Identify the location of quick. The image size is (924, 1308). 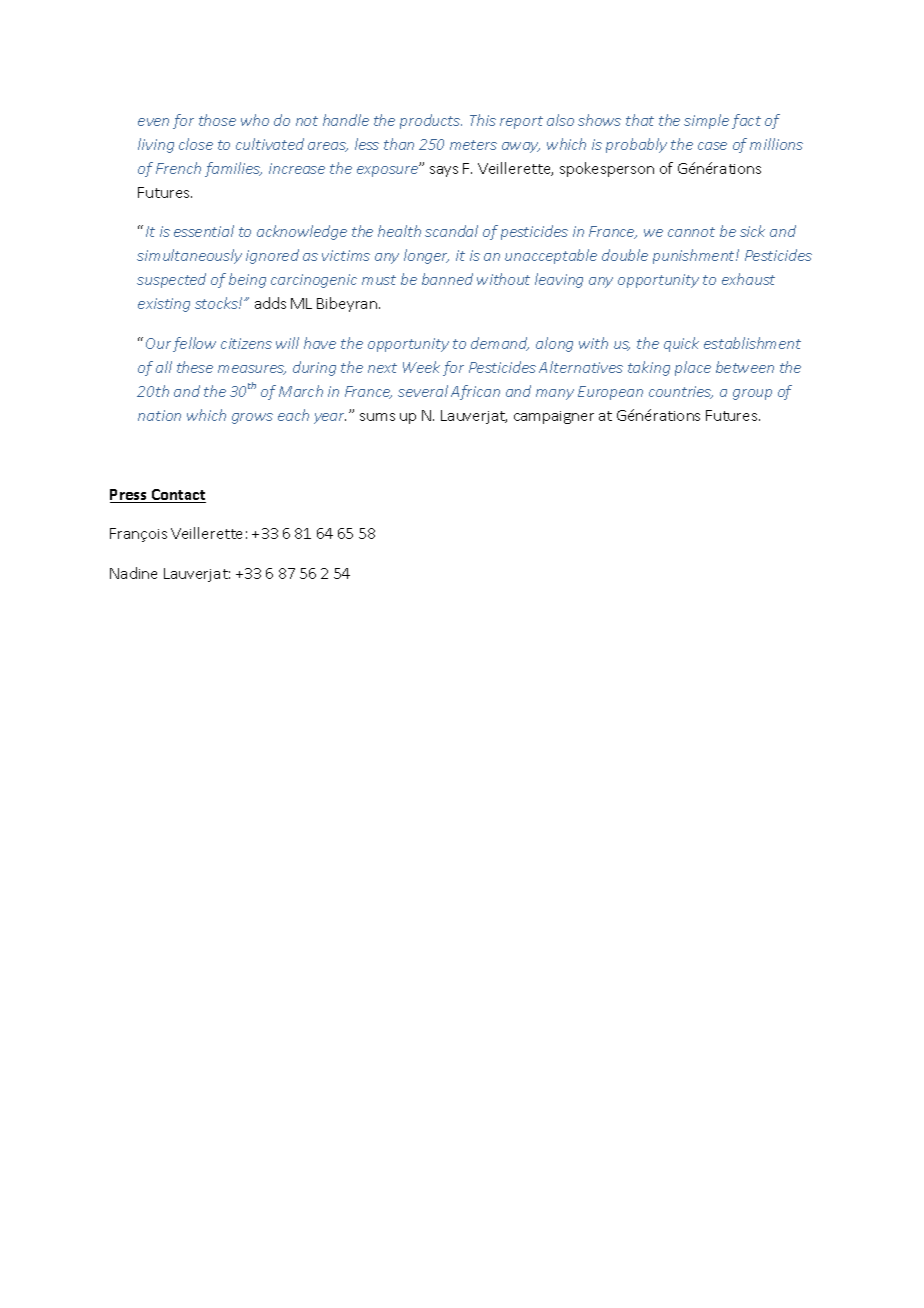
(681, 344).
